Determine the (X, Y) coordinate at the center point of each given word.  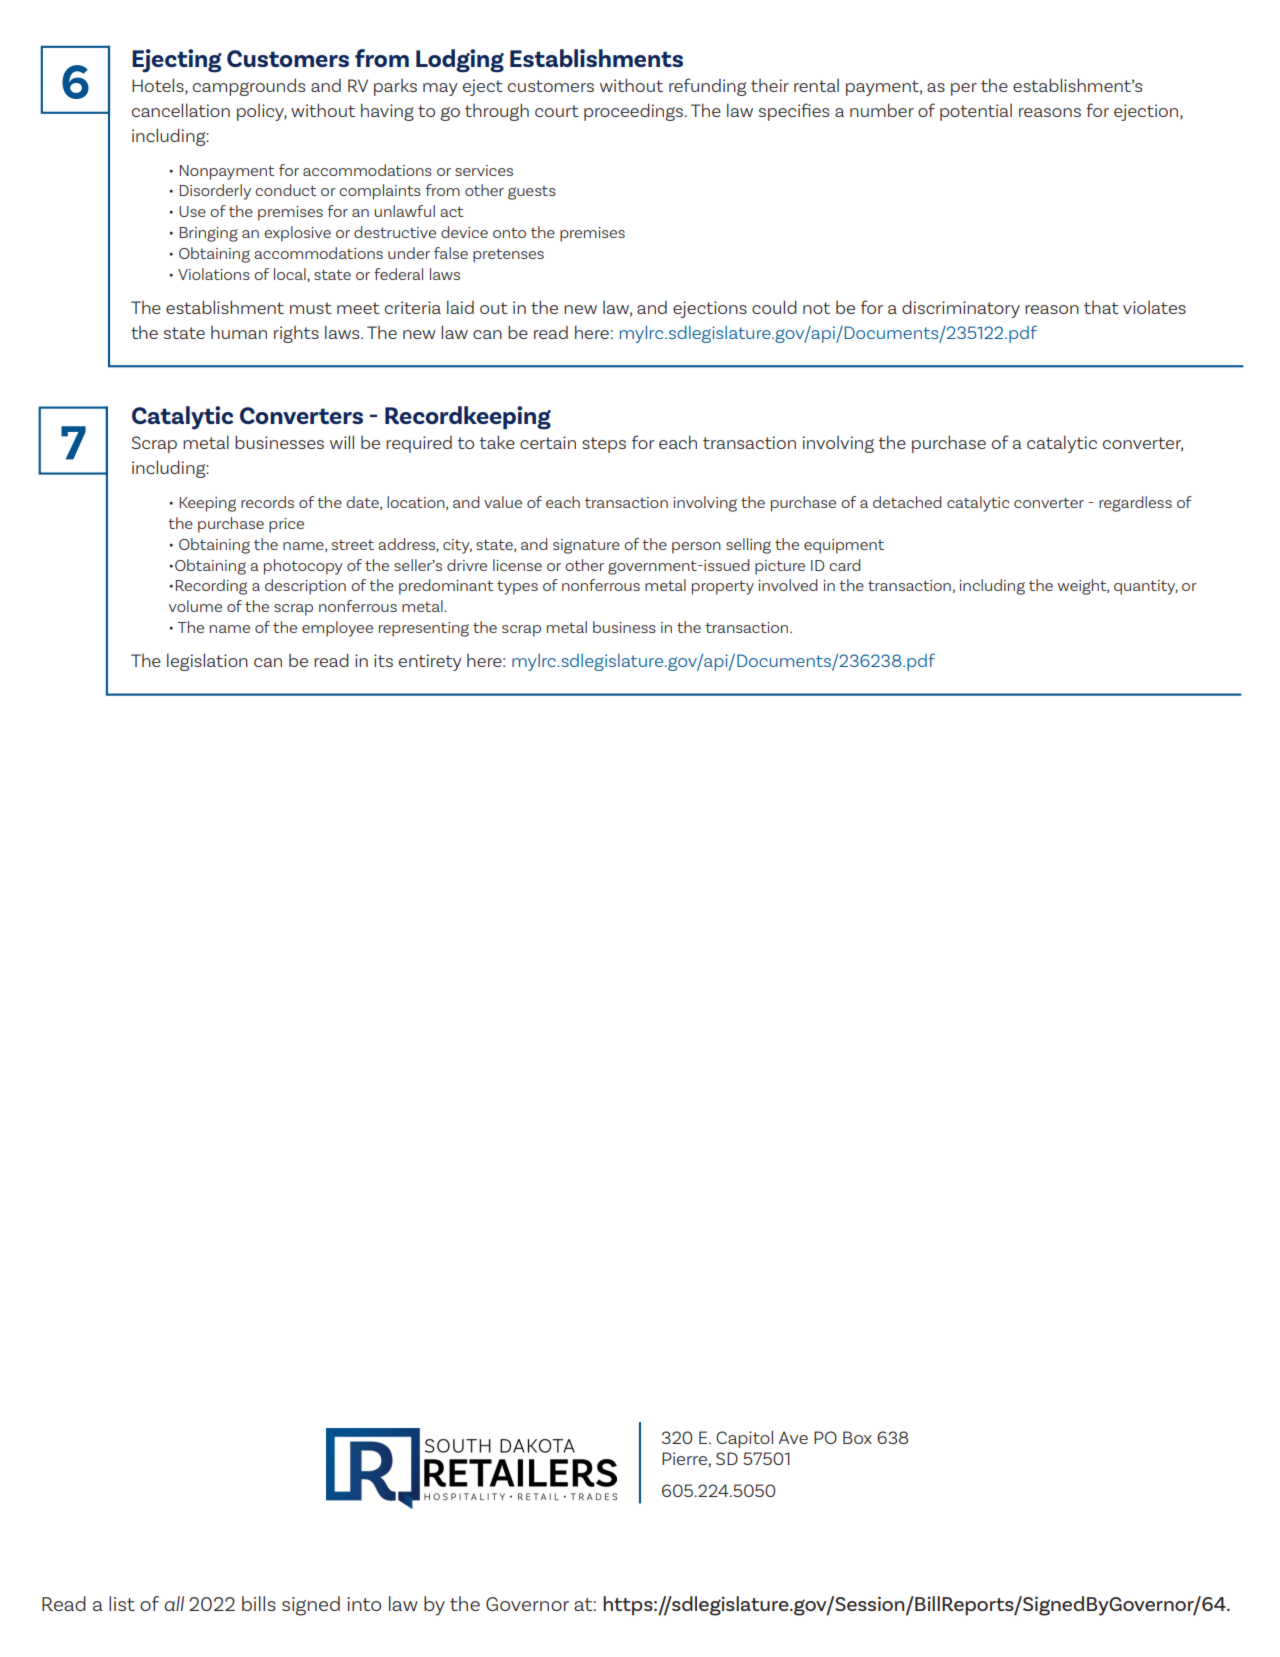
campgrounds (249, 87)
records (267, 502)
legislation (207, 662)
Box (857, 1437)
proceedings (635, 112)
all (174, 1603)
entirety (430, 662)
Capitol (744, 1439)
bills (259, 1603)
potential (976, 112)
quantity (1146, 587)
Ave (793, 1437)
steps (604, 445)
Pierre (684, 1458)
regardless (1135, 504)
